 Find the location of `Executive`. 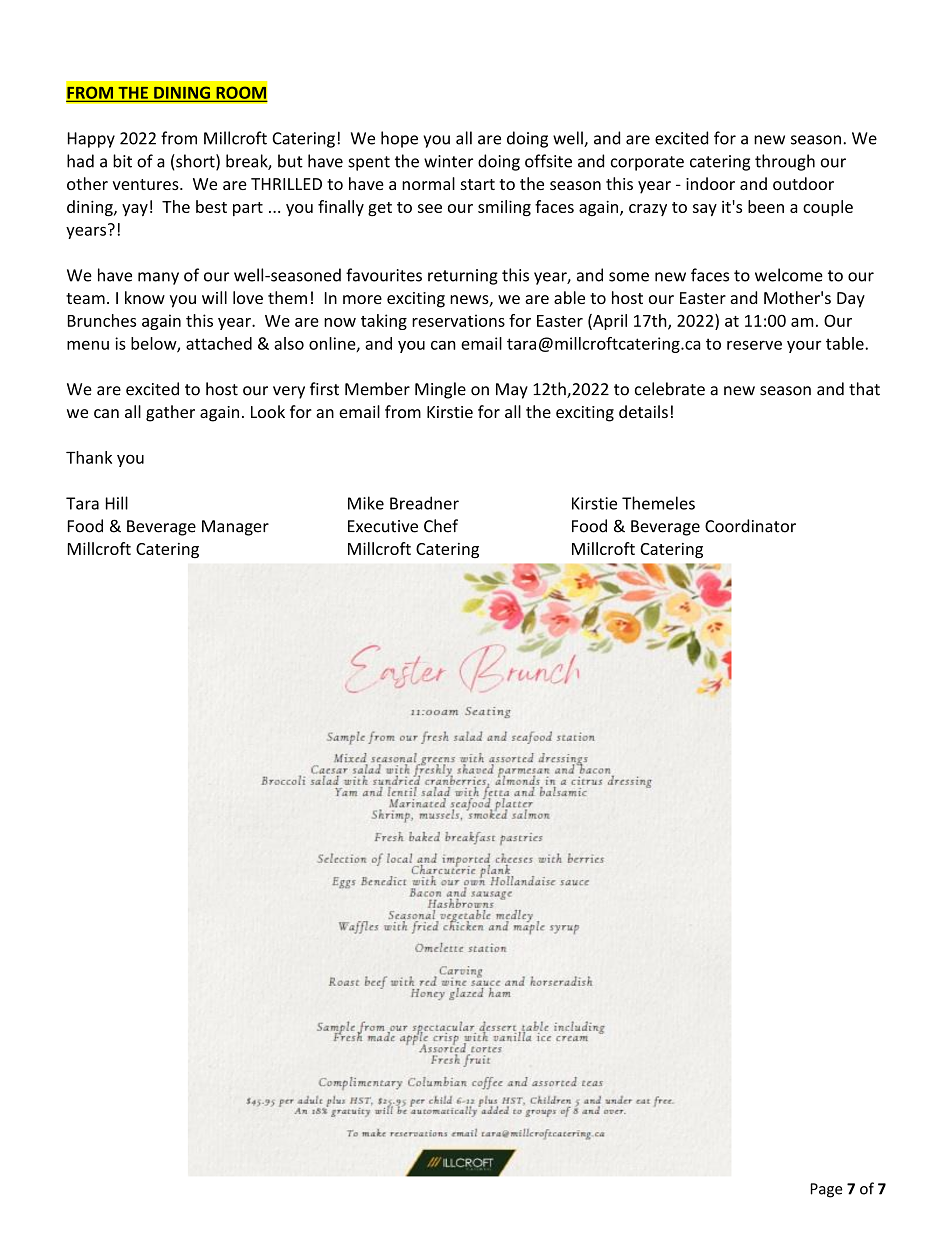

Executive is located at coordinates (383, 526).
